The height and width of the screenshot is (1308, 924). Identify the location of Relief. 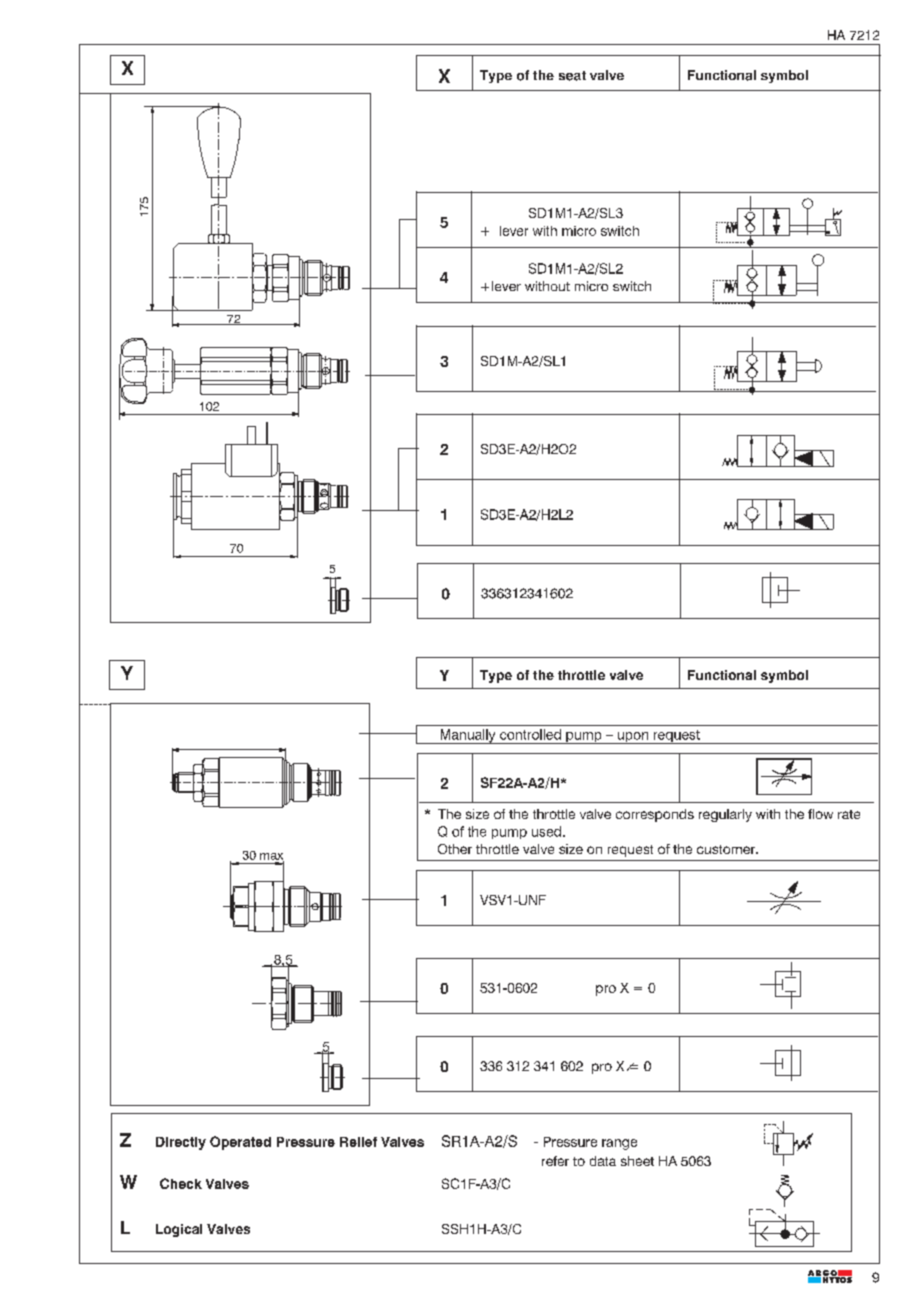
(358, 1142).
